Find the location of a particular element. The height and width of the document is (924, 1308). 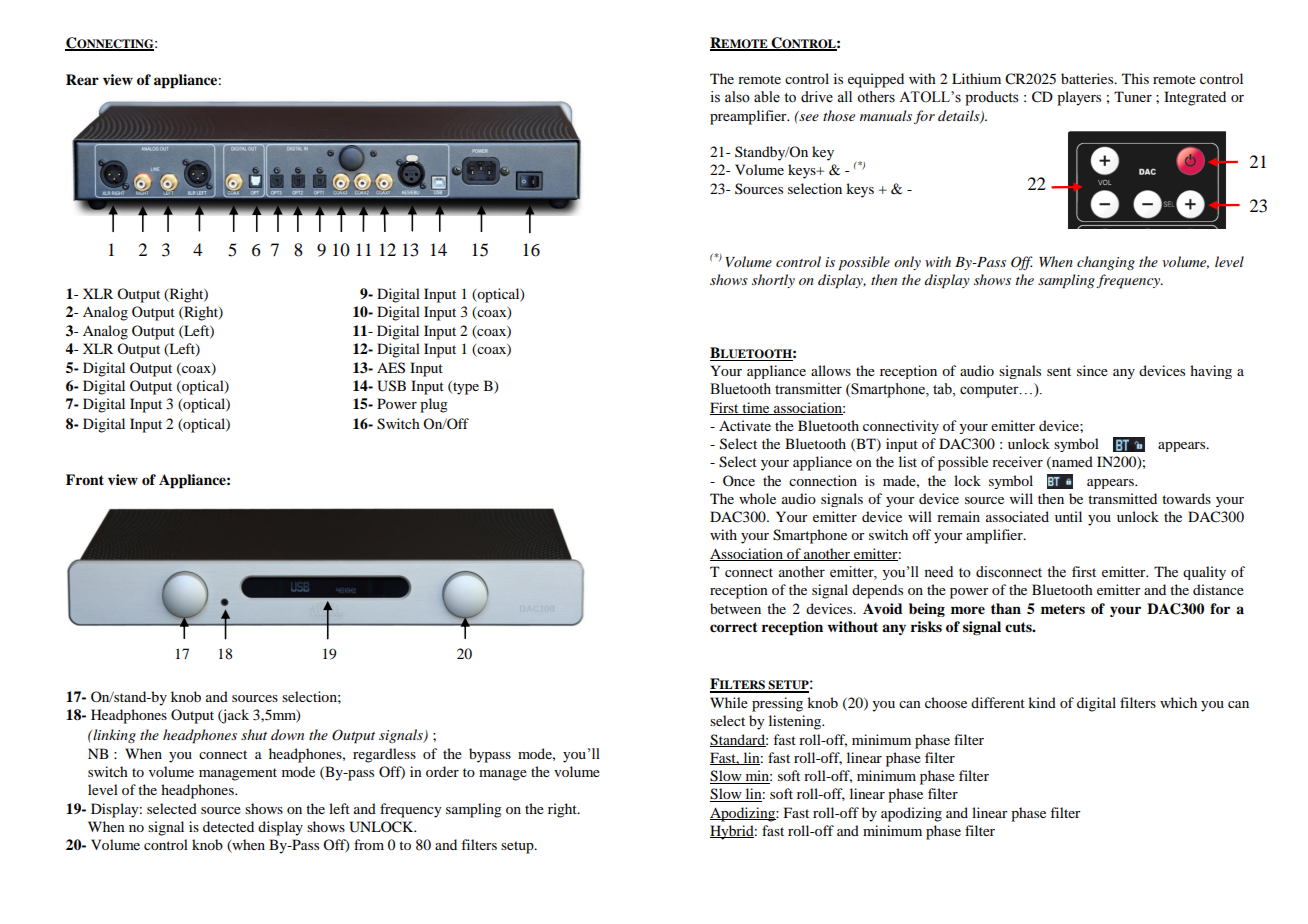

detected is located at coordinates (228, 826).
